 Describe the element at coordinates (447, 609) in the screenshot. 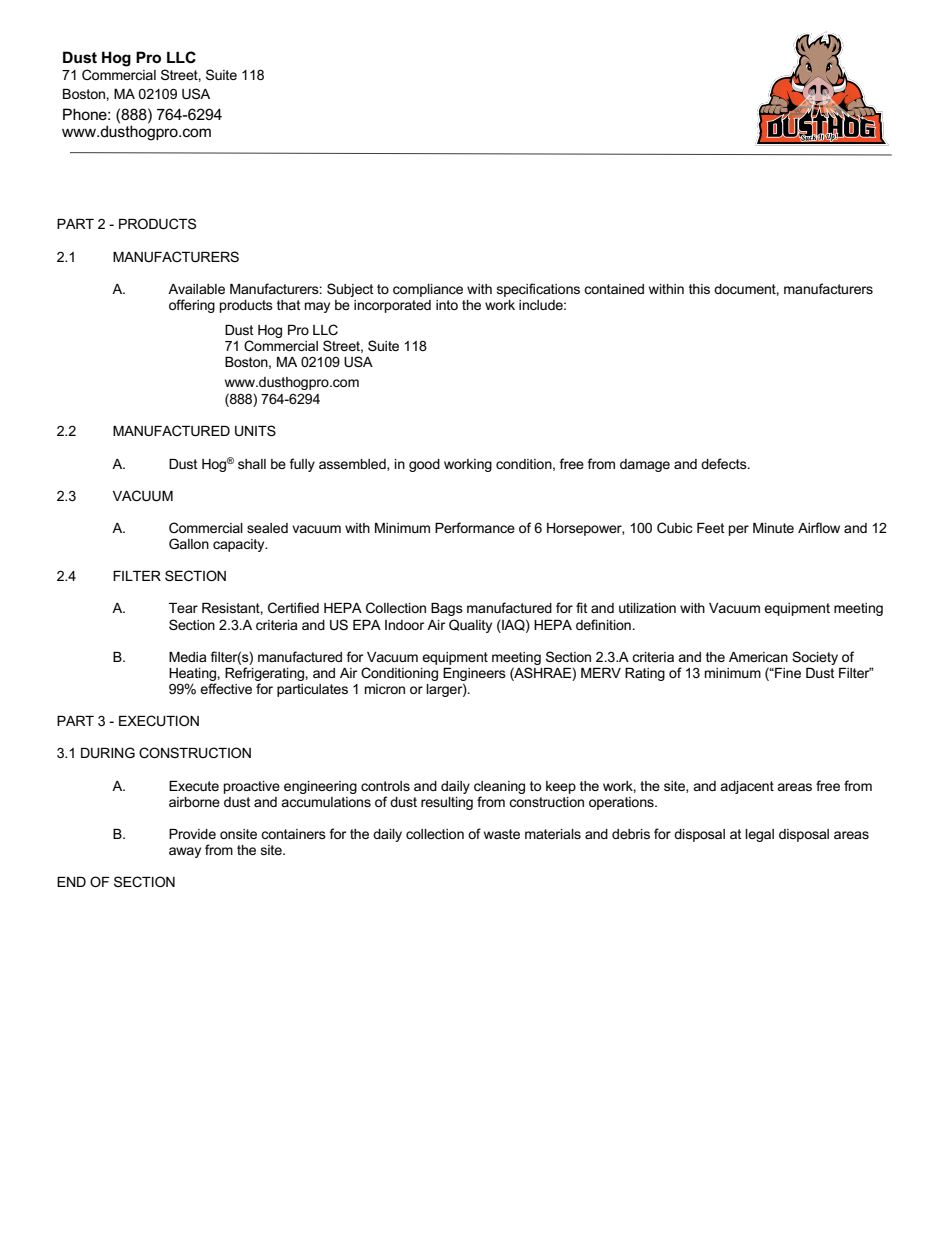

I see `Bags` at that location.
